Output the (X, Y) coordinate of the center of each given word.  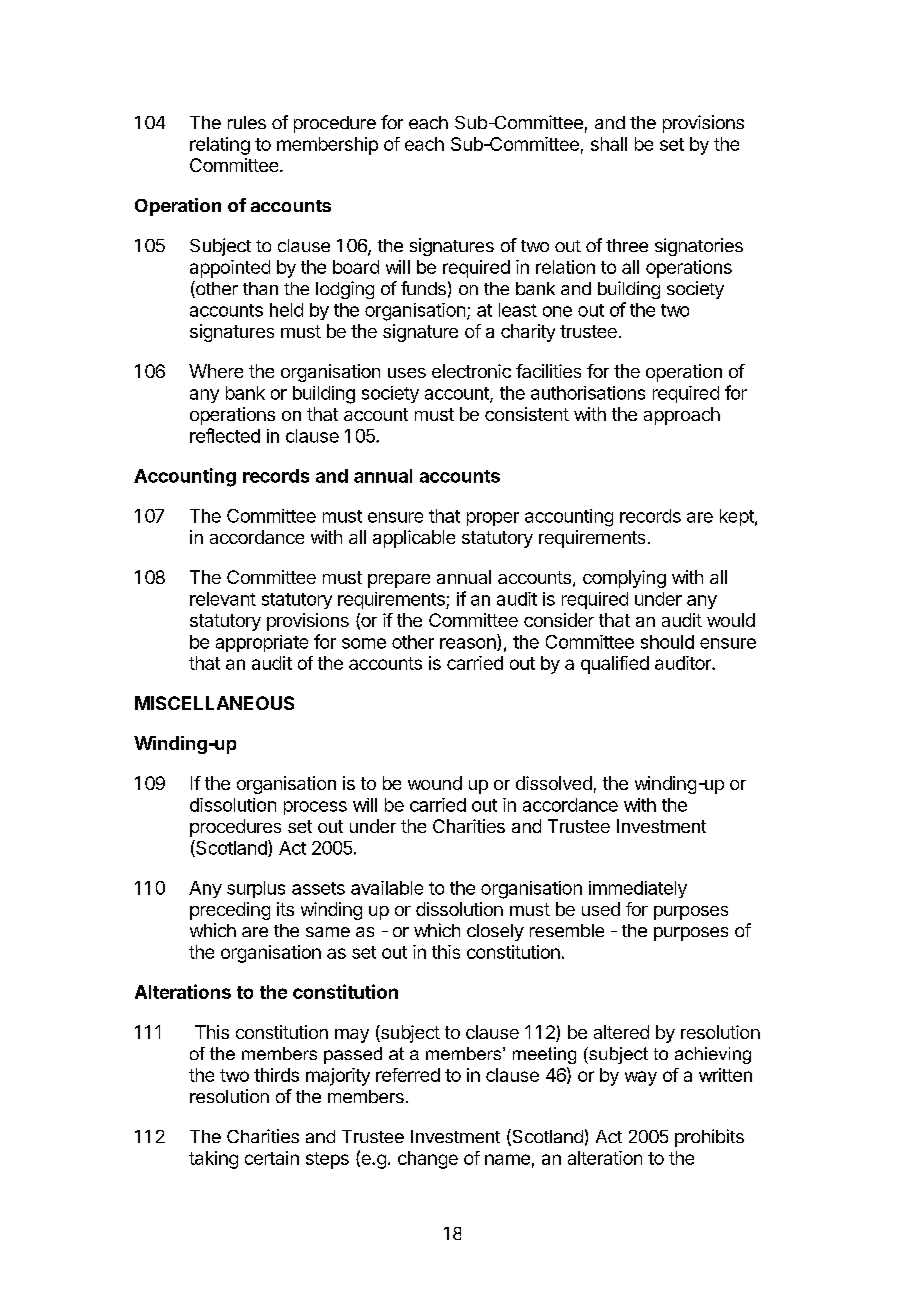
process (315, 808)
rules (247, 122)
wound (435, 783)
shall (609, 144)
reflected (225, 435)
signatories (699, 247)
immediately (638, 889)
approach (682, 416)
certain (272, 1158)
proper (493, 519)
